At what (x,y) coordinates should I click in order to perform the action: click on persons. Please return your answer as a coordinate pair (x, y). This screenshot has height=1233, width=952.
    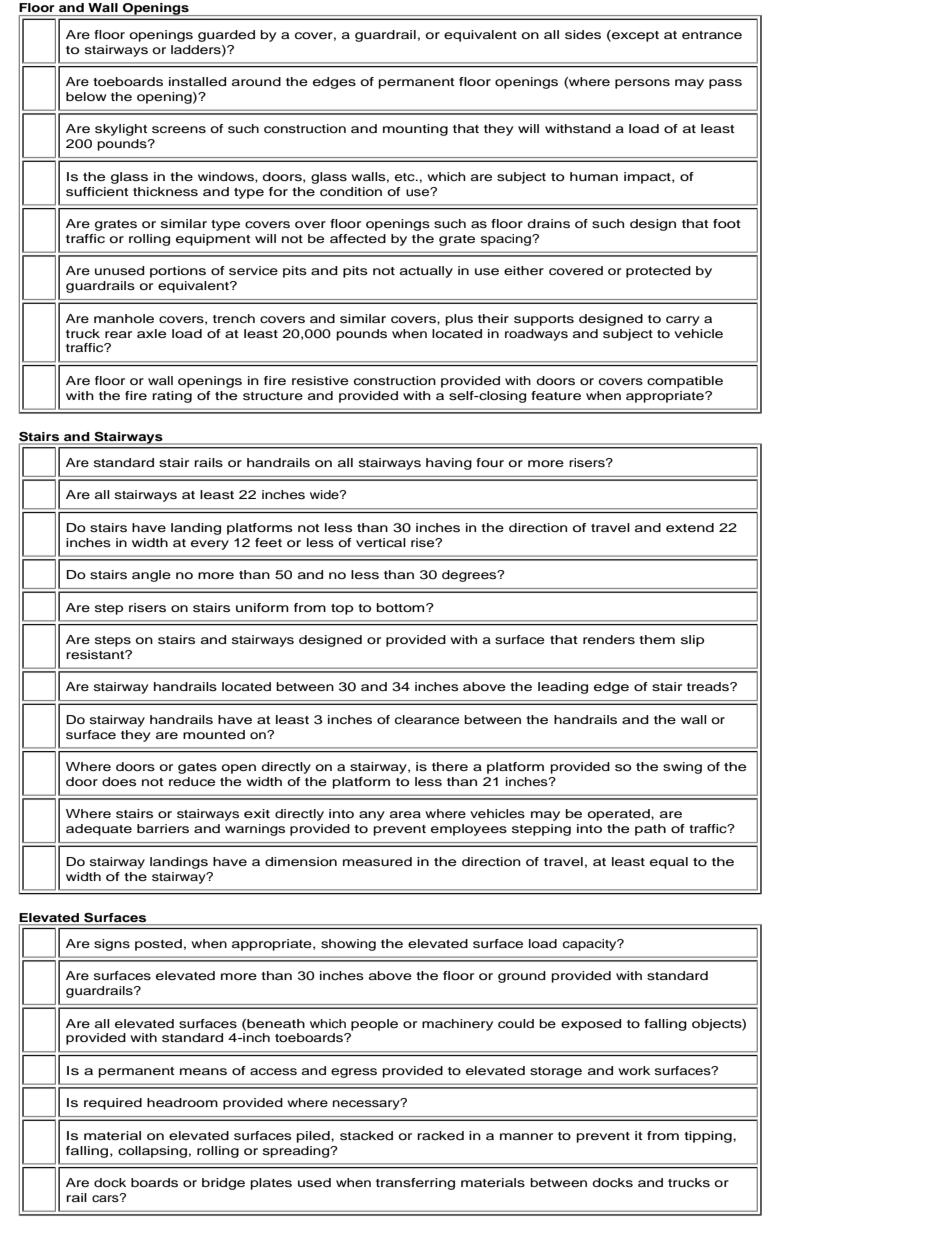
    Looking at the image, I should click on (642, 84).
